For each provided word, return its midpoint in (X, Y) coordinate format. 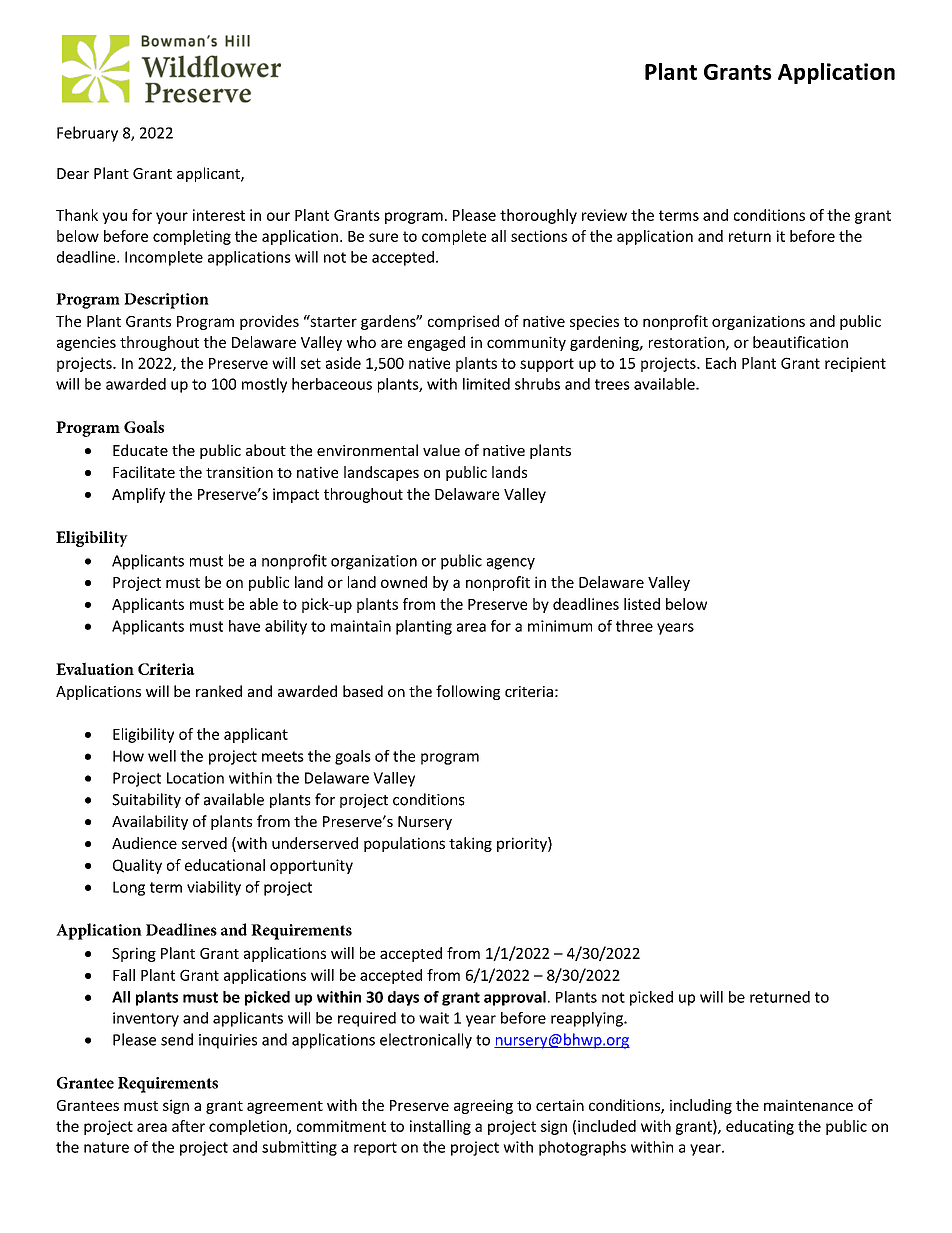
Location (195, 778)
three (634, 626)
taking (470, 844)
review (604, 215)
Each (721, 363)
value (441, 450)
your (172, 218)
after (188, 1126)
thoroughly (538, 216)
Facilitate (144, 472)
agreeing (483, 1106)
